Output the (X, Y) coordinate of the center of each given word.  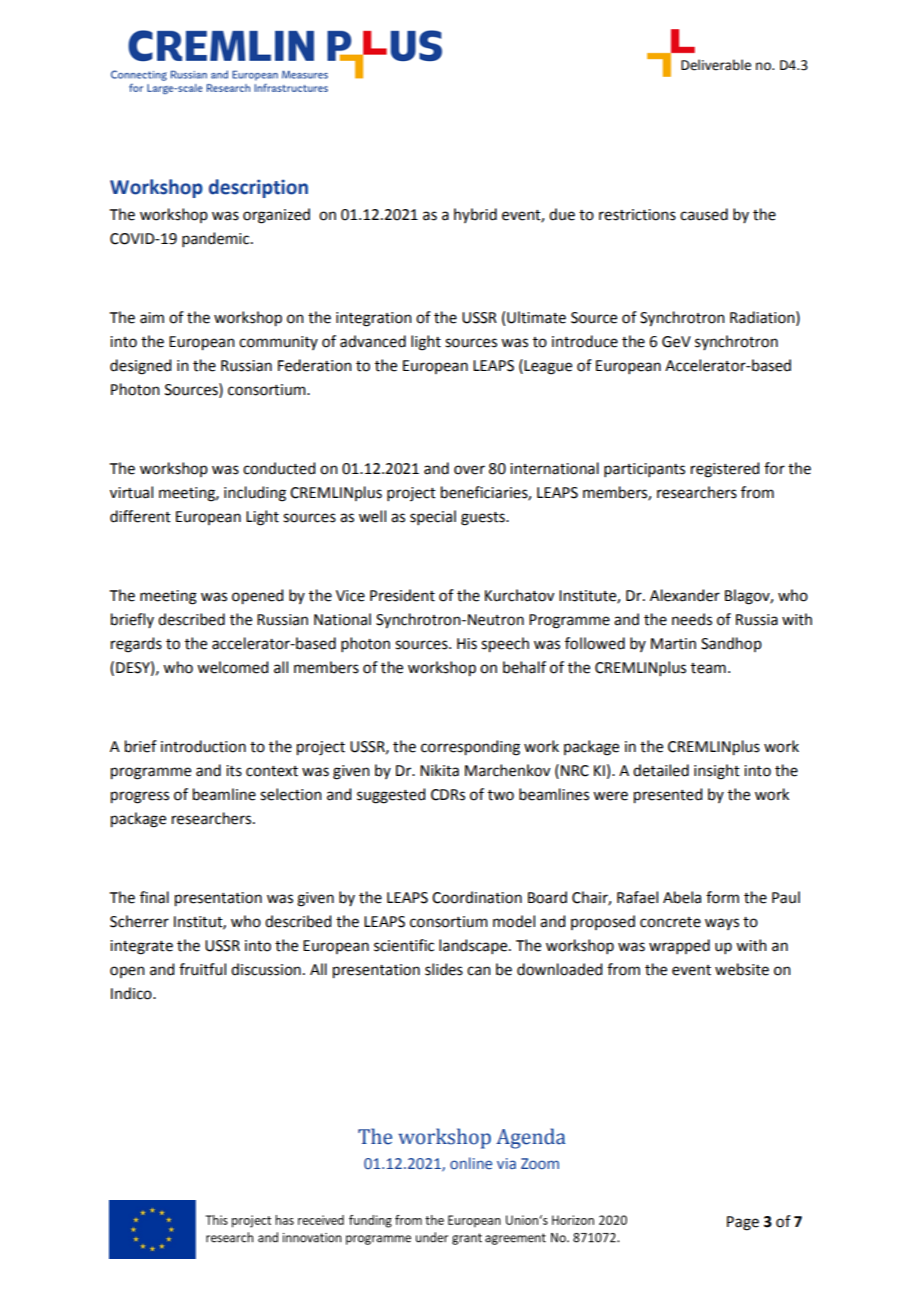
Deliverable (716, 65)
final (154, 897)
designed (140, 367)
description (258, 188)
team (708, 668)
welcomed (232, 667)
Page (743, 1223)
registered (725, 470)
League (548, 367)
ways (722, 924)
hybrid (475, 215)
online (471, 1163)
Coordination (477, 897)
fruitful (202, 969)
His (467, 644)
